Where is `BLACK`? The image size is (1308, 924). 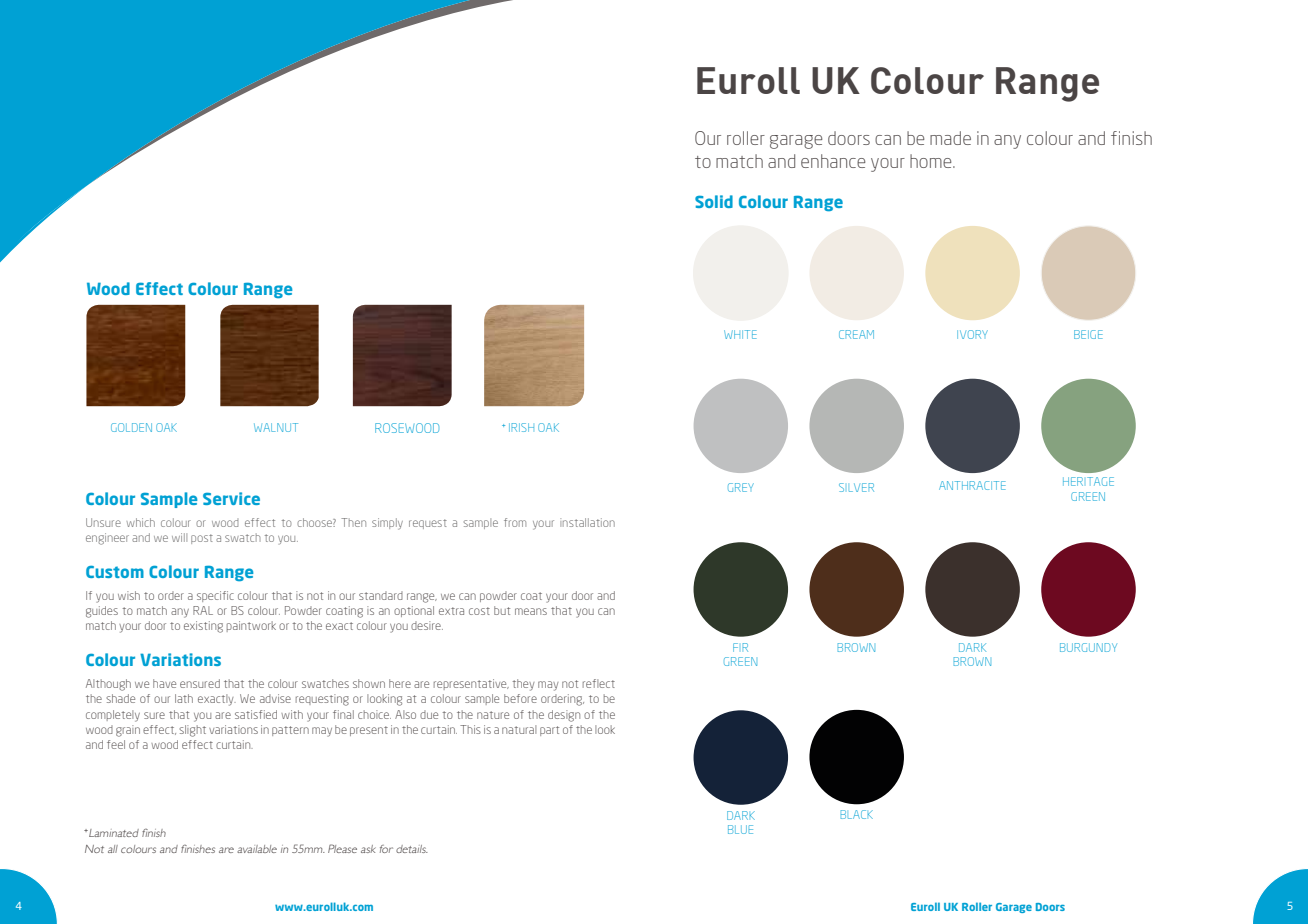 BLACK is located at coordinates (856, 814).
